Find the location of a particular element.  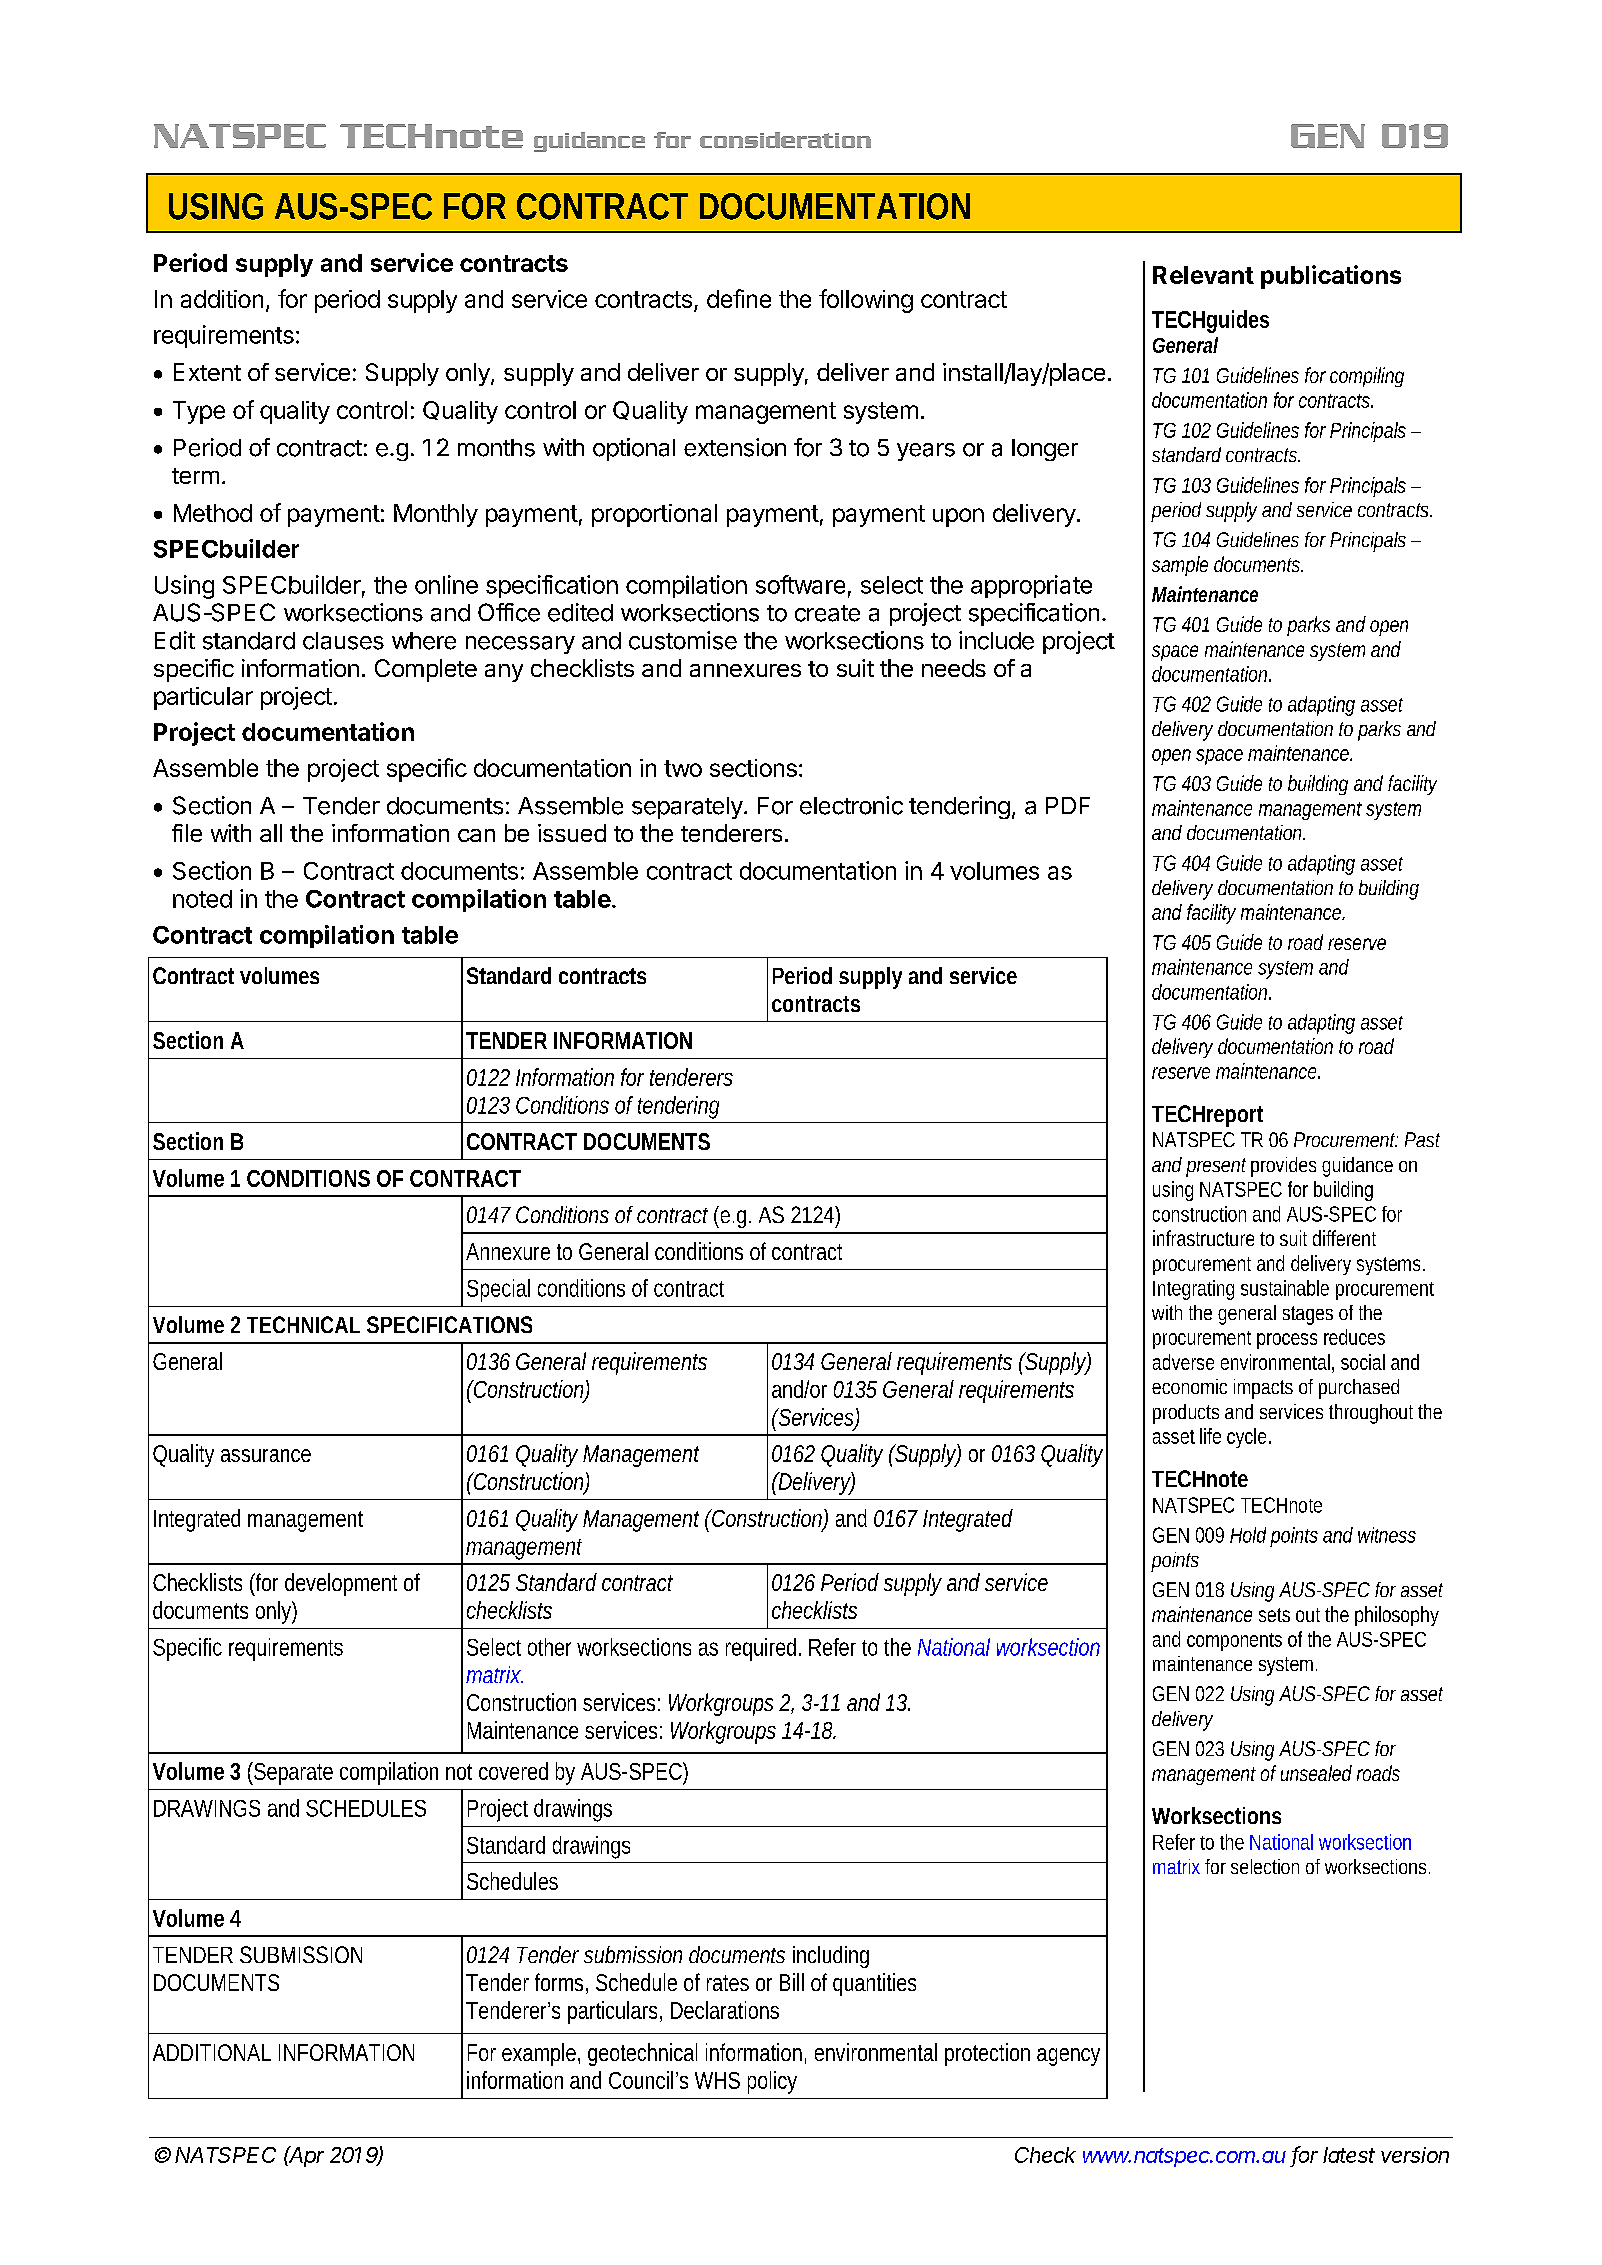

example is located at coordinates (539, 2054).
